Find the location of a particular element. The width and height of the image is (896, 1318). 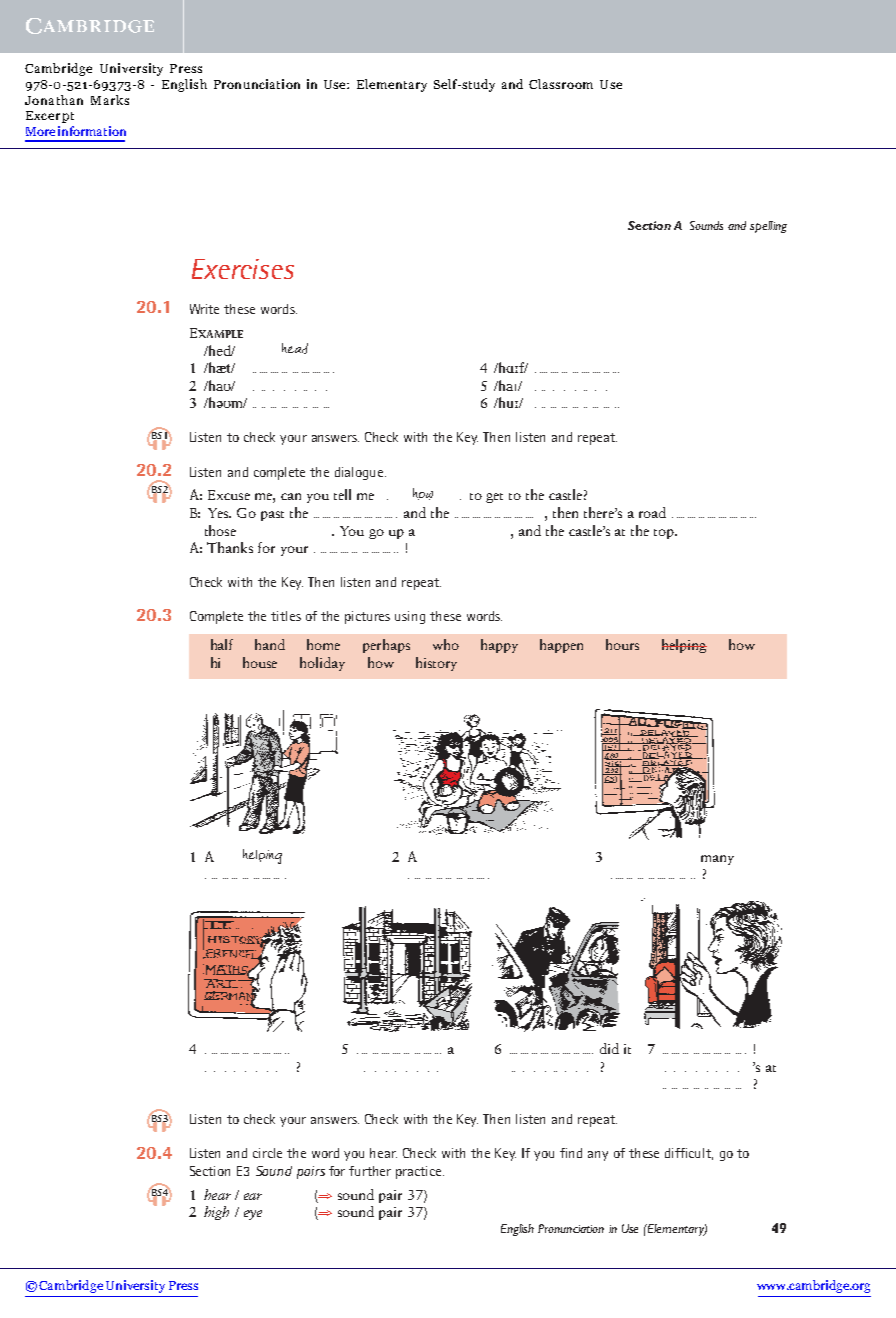

Marks is located at coordinates (110, 100).
